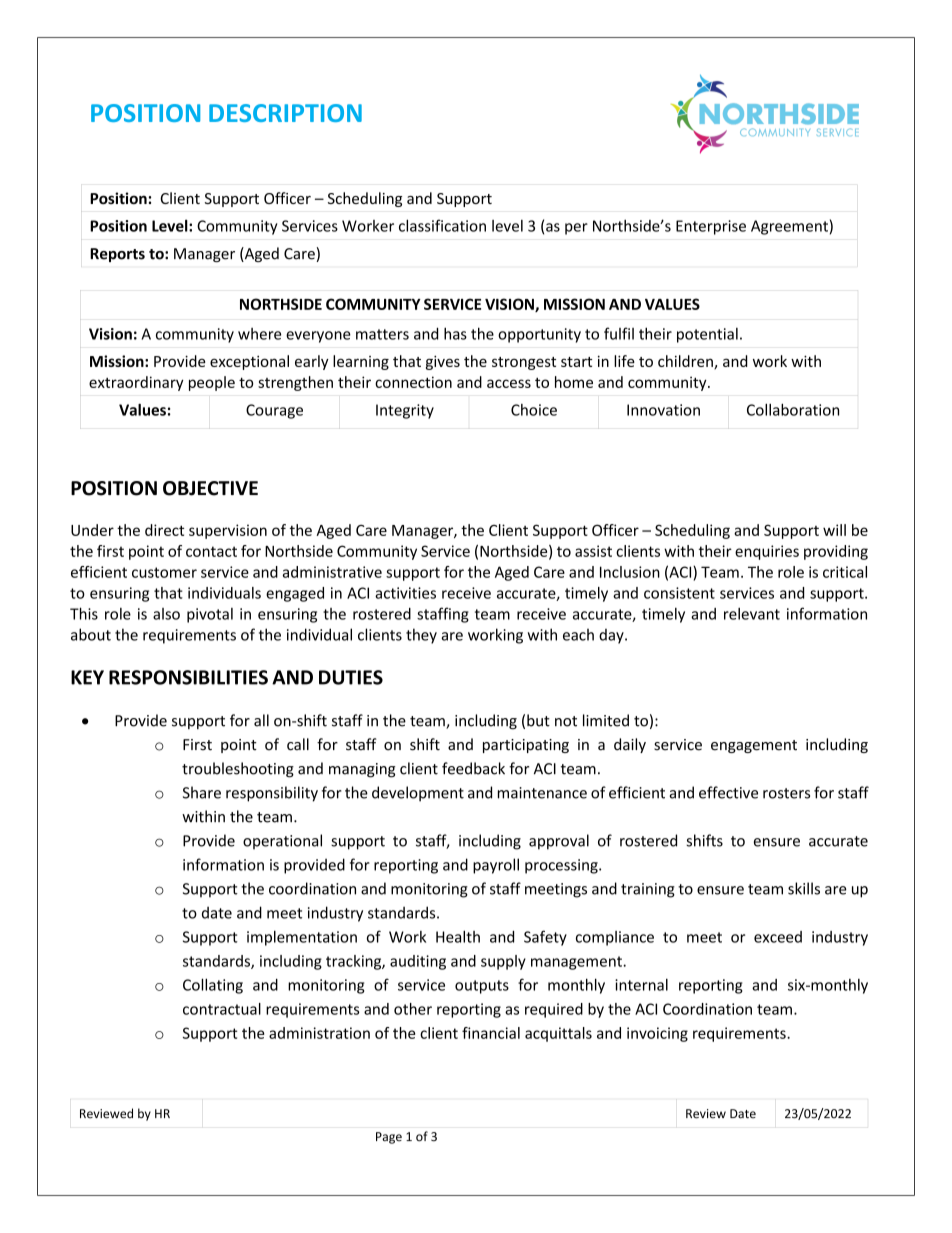  Describe the element at coordinates (166, 614) in the document. I see `also` at that location.
